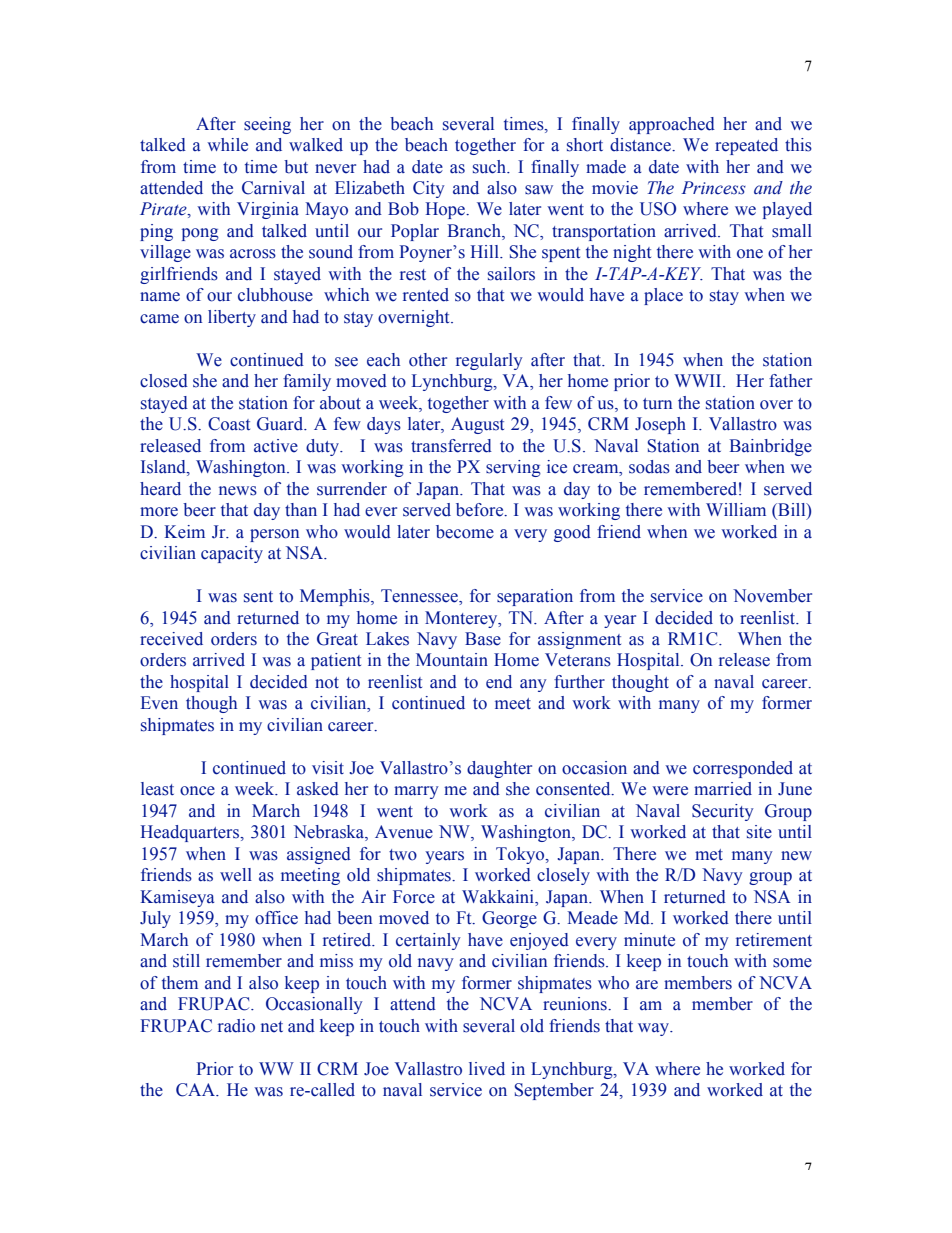 This screenshot has width=952, height=1233. What do you see at coordinates (229, 424) in the screenshot?
I see `Coast` at bounding box center [229, 424].
